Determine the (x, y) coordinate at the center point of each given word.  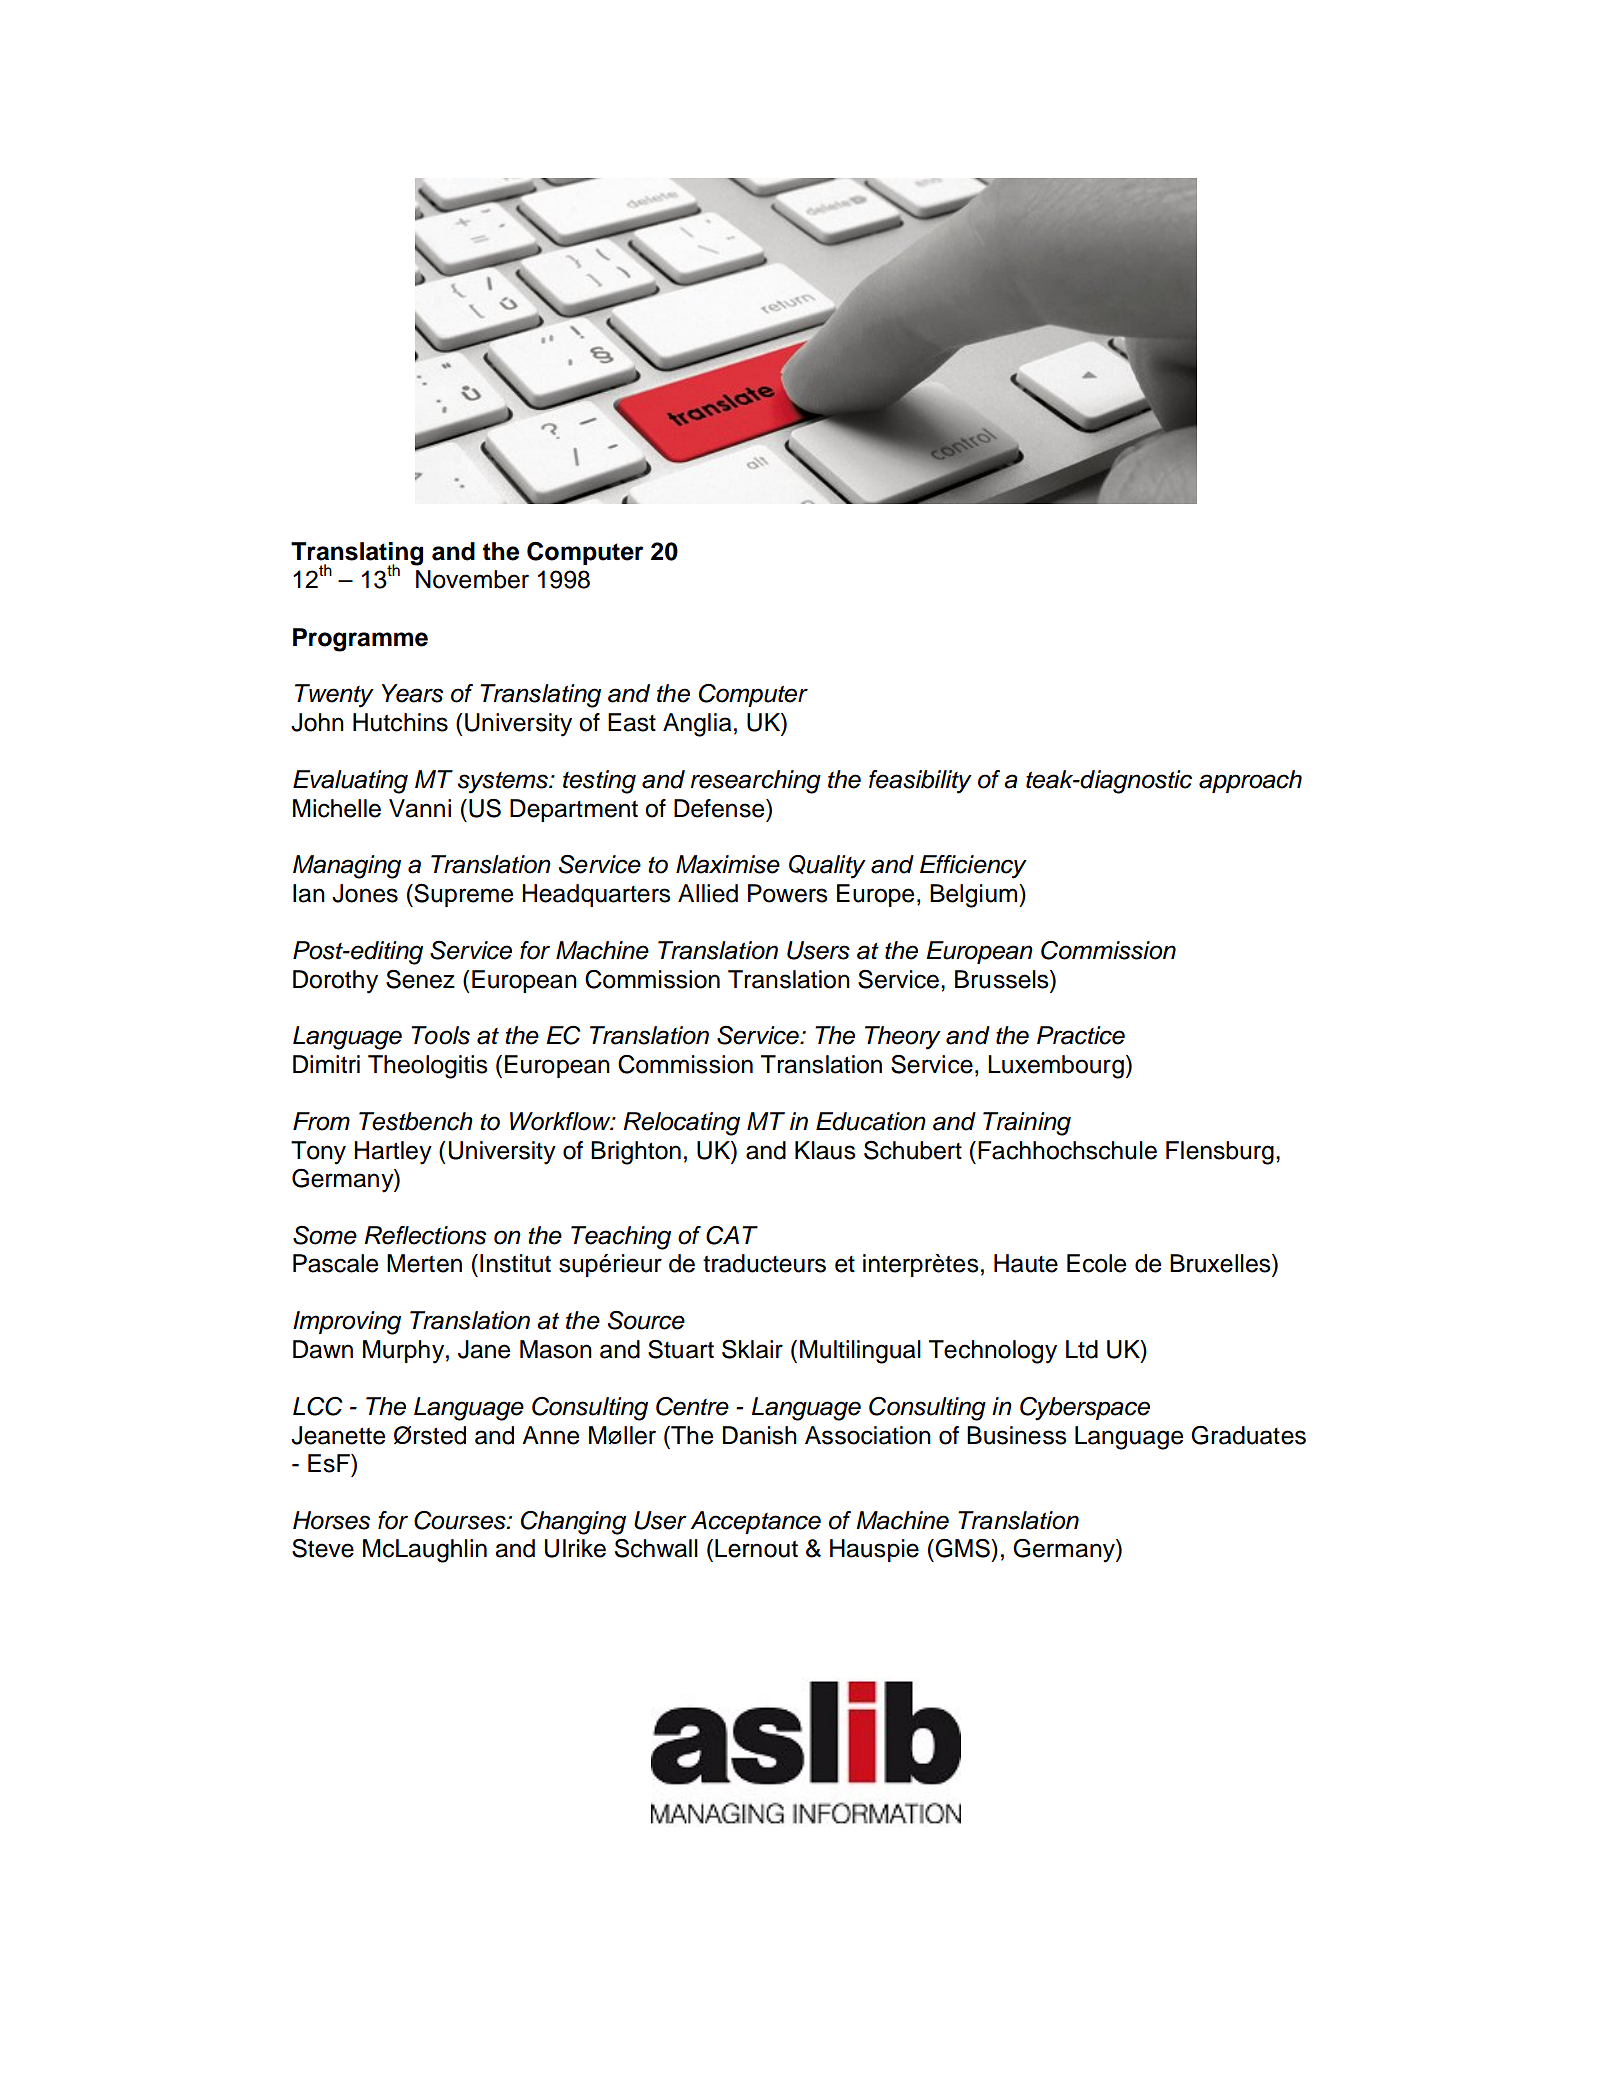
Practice (1081, 1035)
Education (871, 1121)
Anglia (697, 725)
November (472, 579)
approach (1250, 781)
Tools (440, 1035)
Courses (461, 1520)
